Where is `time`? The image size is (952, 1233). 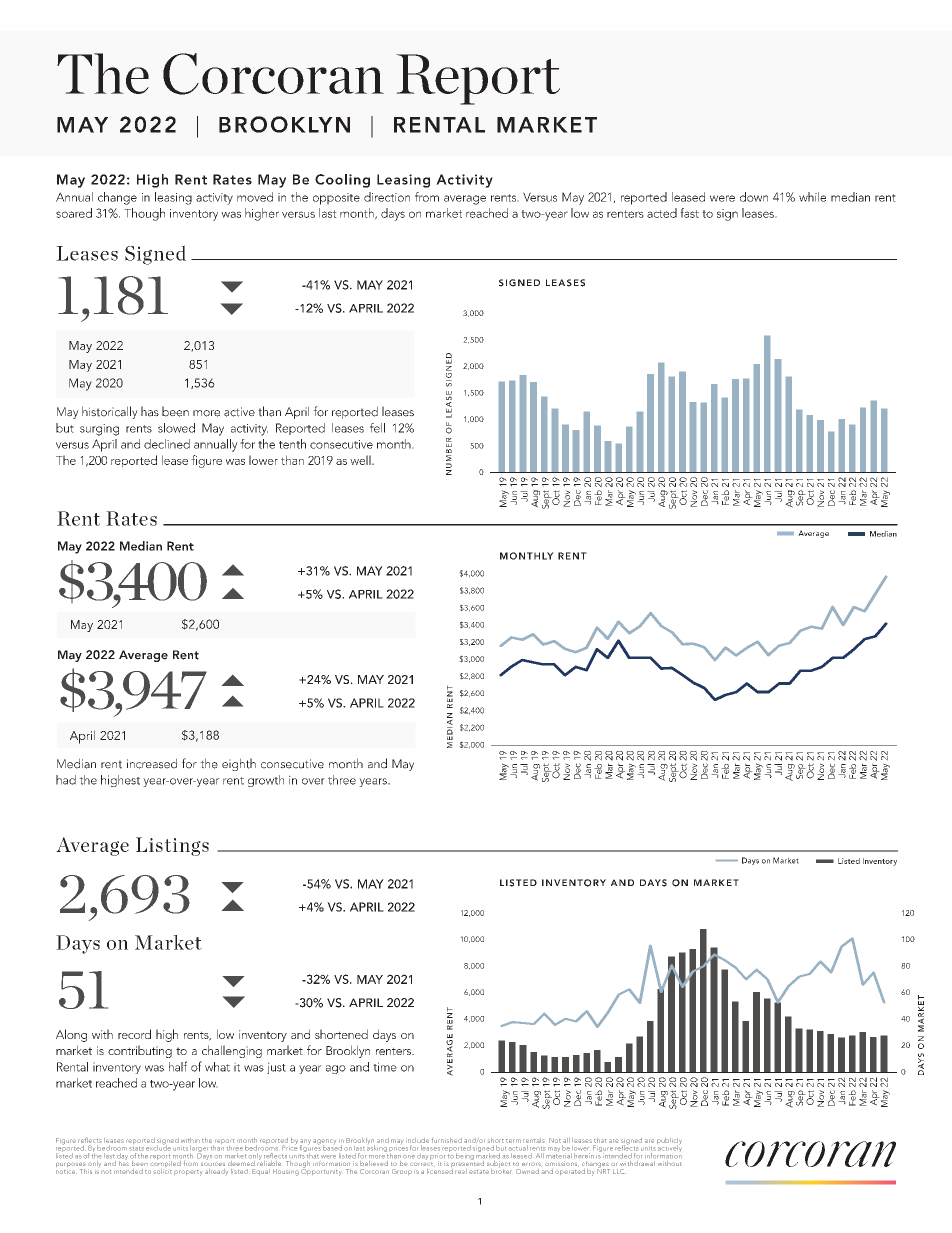
time is located at coordinates (385, 1067).
